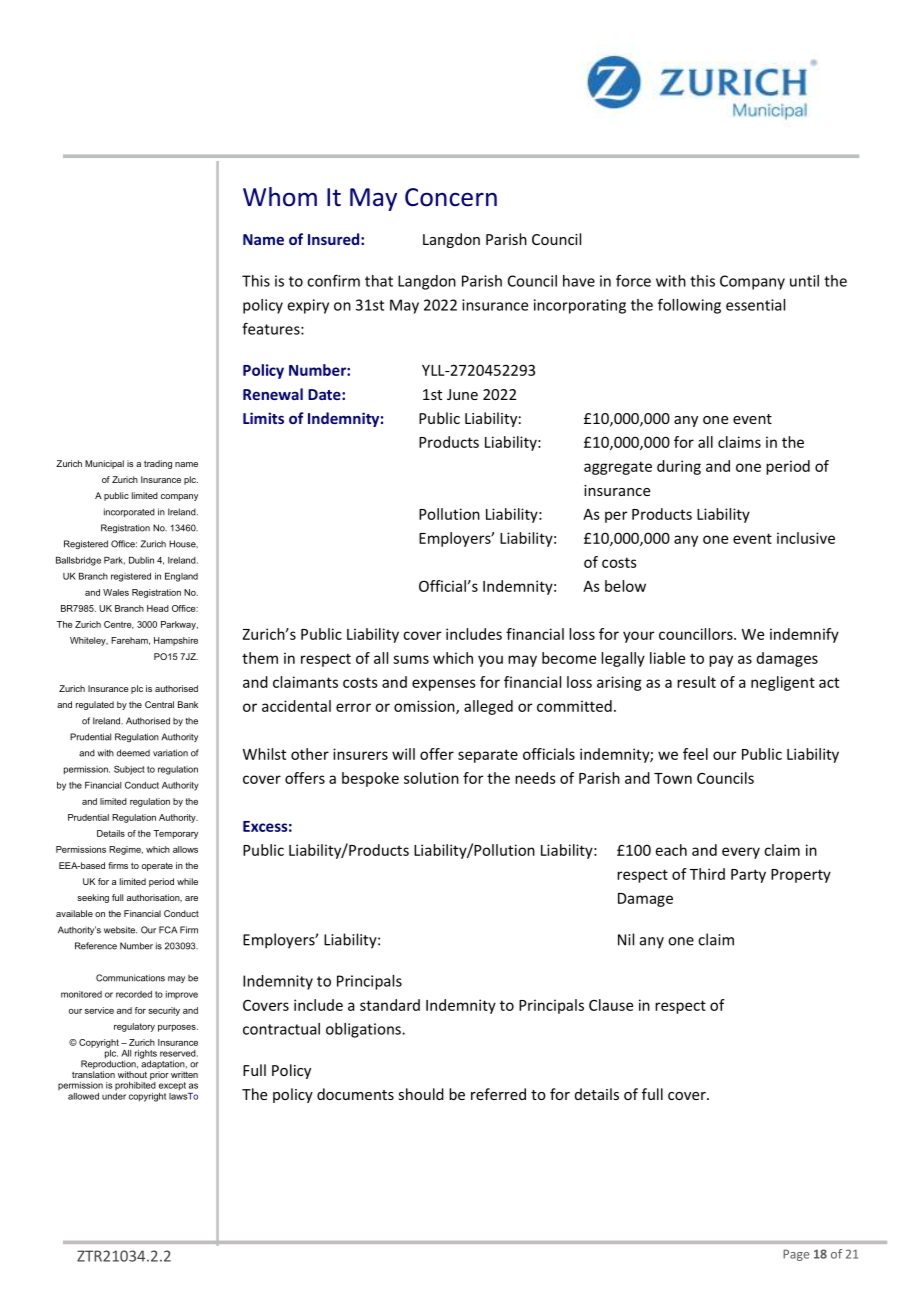 This image has width=924, height=1308. I want to click on under, so click(114, 1096).
